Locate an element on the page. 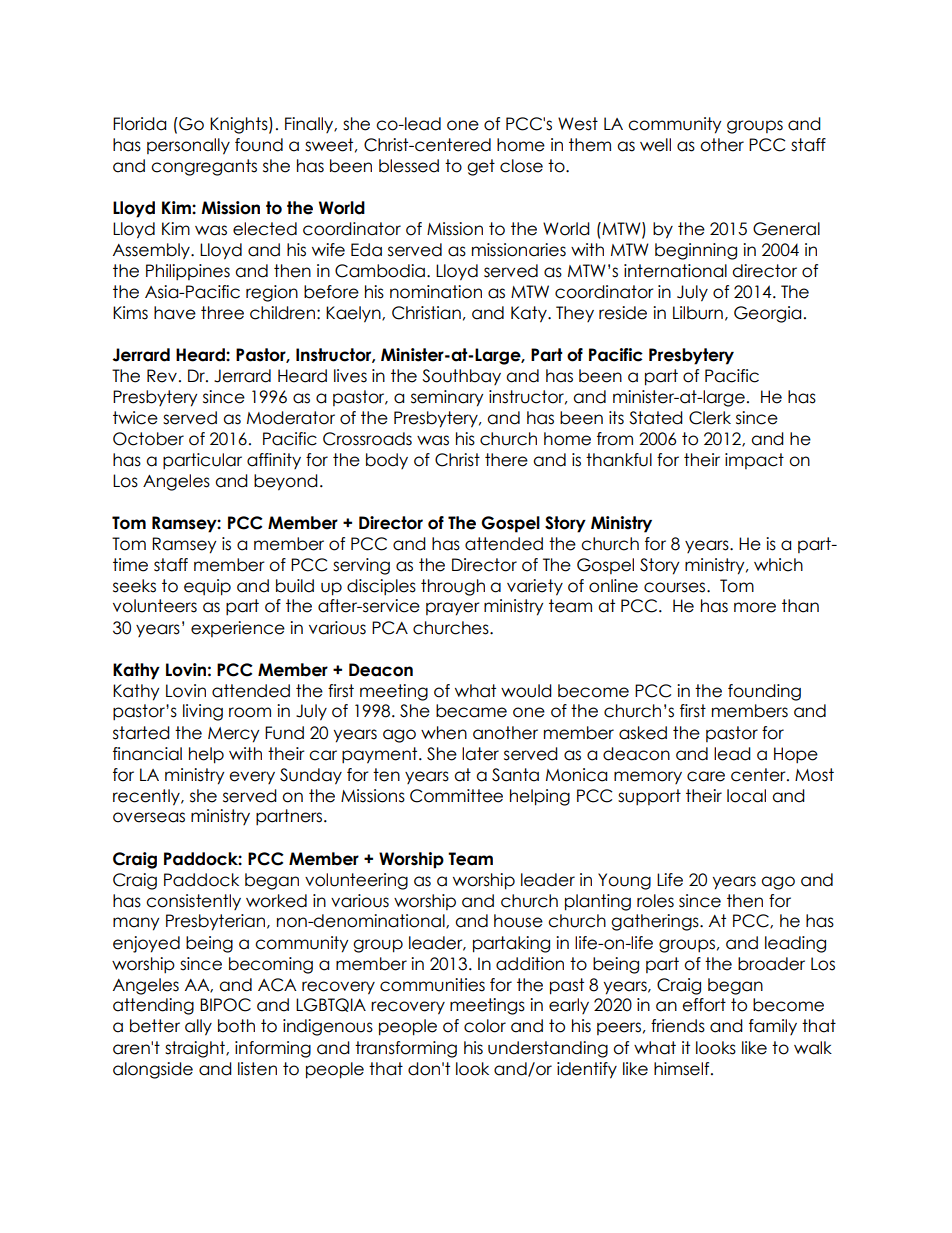 This page has height=1233, width=952. well is located at coordinates (655, 145).
